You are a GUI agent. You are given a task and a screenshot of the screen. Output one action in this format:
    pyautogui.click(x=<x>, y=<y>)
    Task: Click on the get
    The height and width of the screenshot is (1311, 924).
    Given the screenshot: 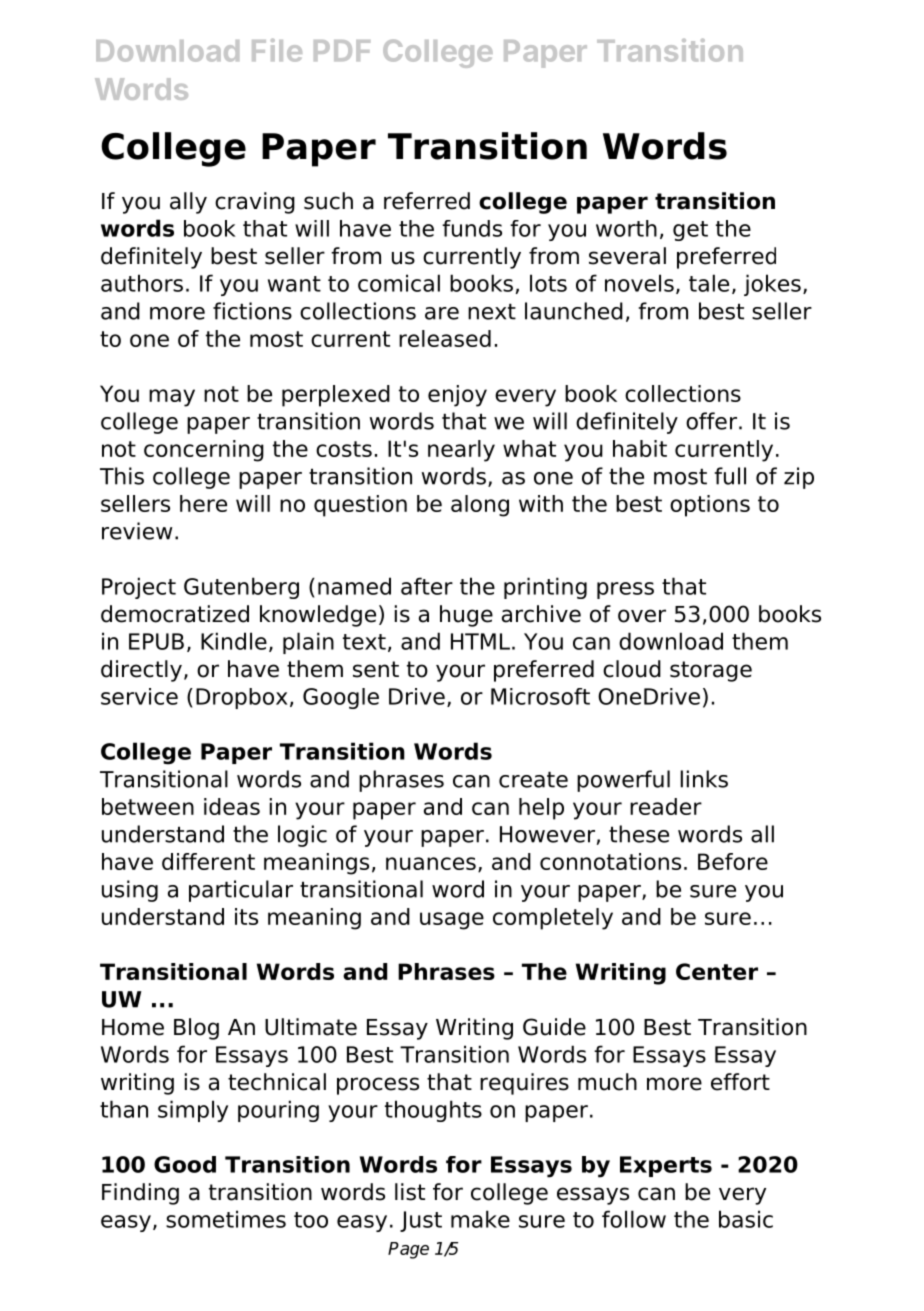 What is the action you would take?
    pyautogui.click(x=690, y=231)
